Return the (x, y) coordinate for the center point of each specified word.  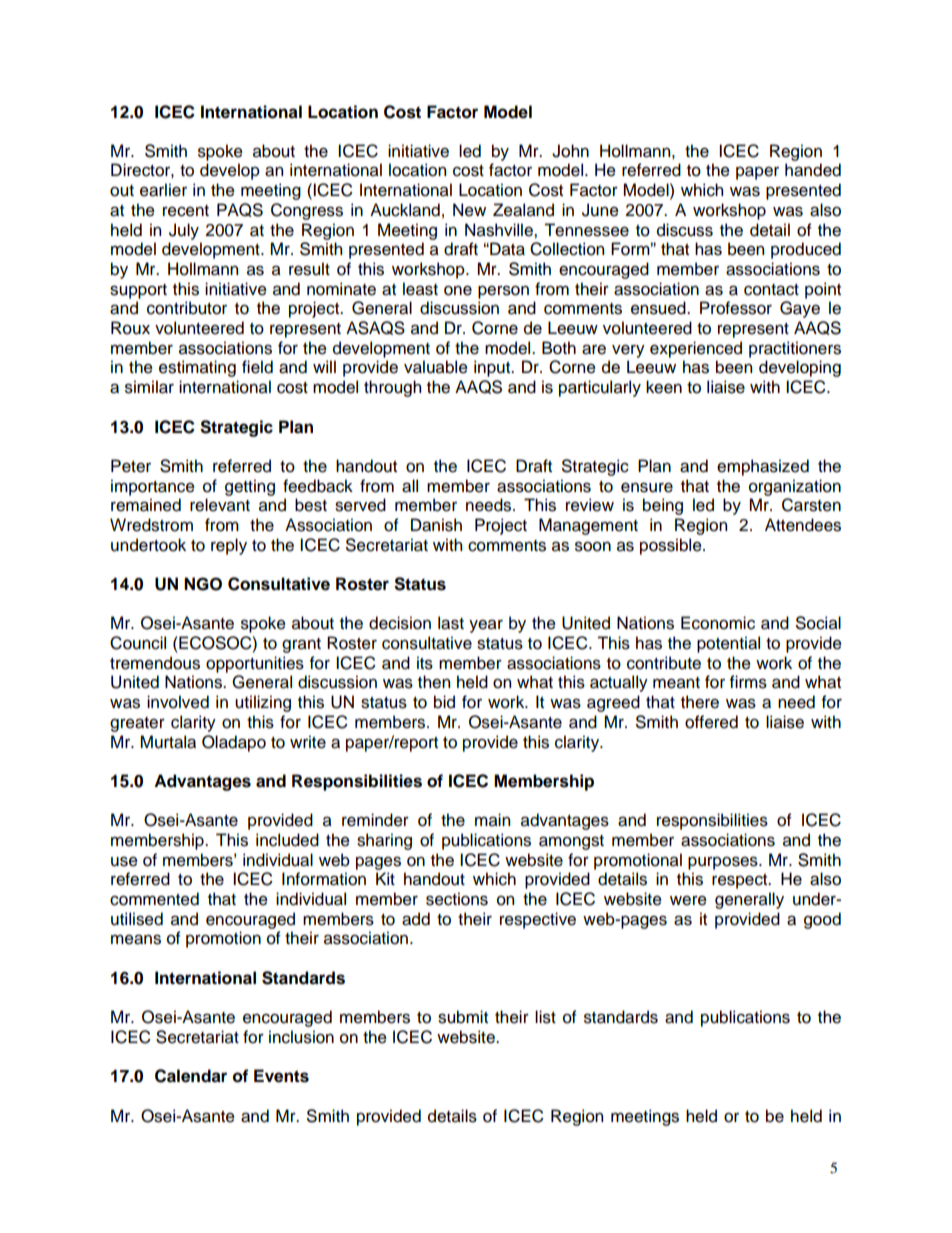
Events (281, 1076)
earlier (163, 190)
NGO (203, 584)
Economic (718, 623)
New (469, 210)
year (486, 626)
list (545, 1017)
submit (463, 1017)
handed (813, 170)
